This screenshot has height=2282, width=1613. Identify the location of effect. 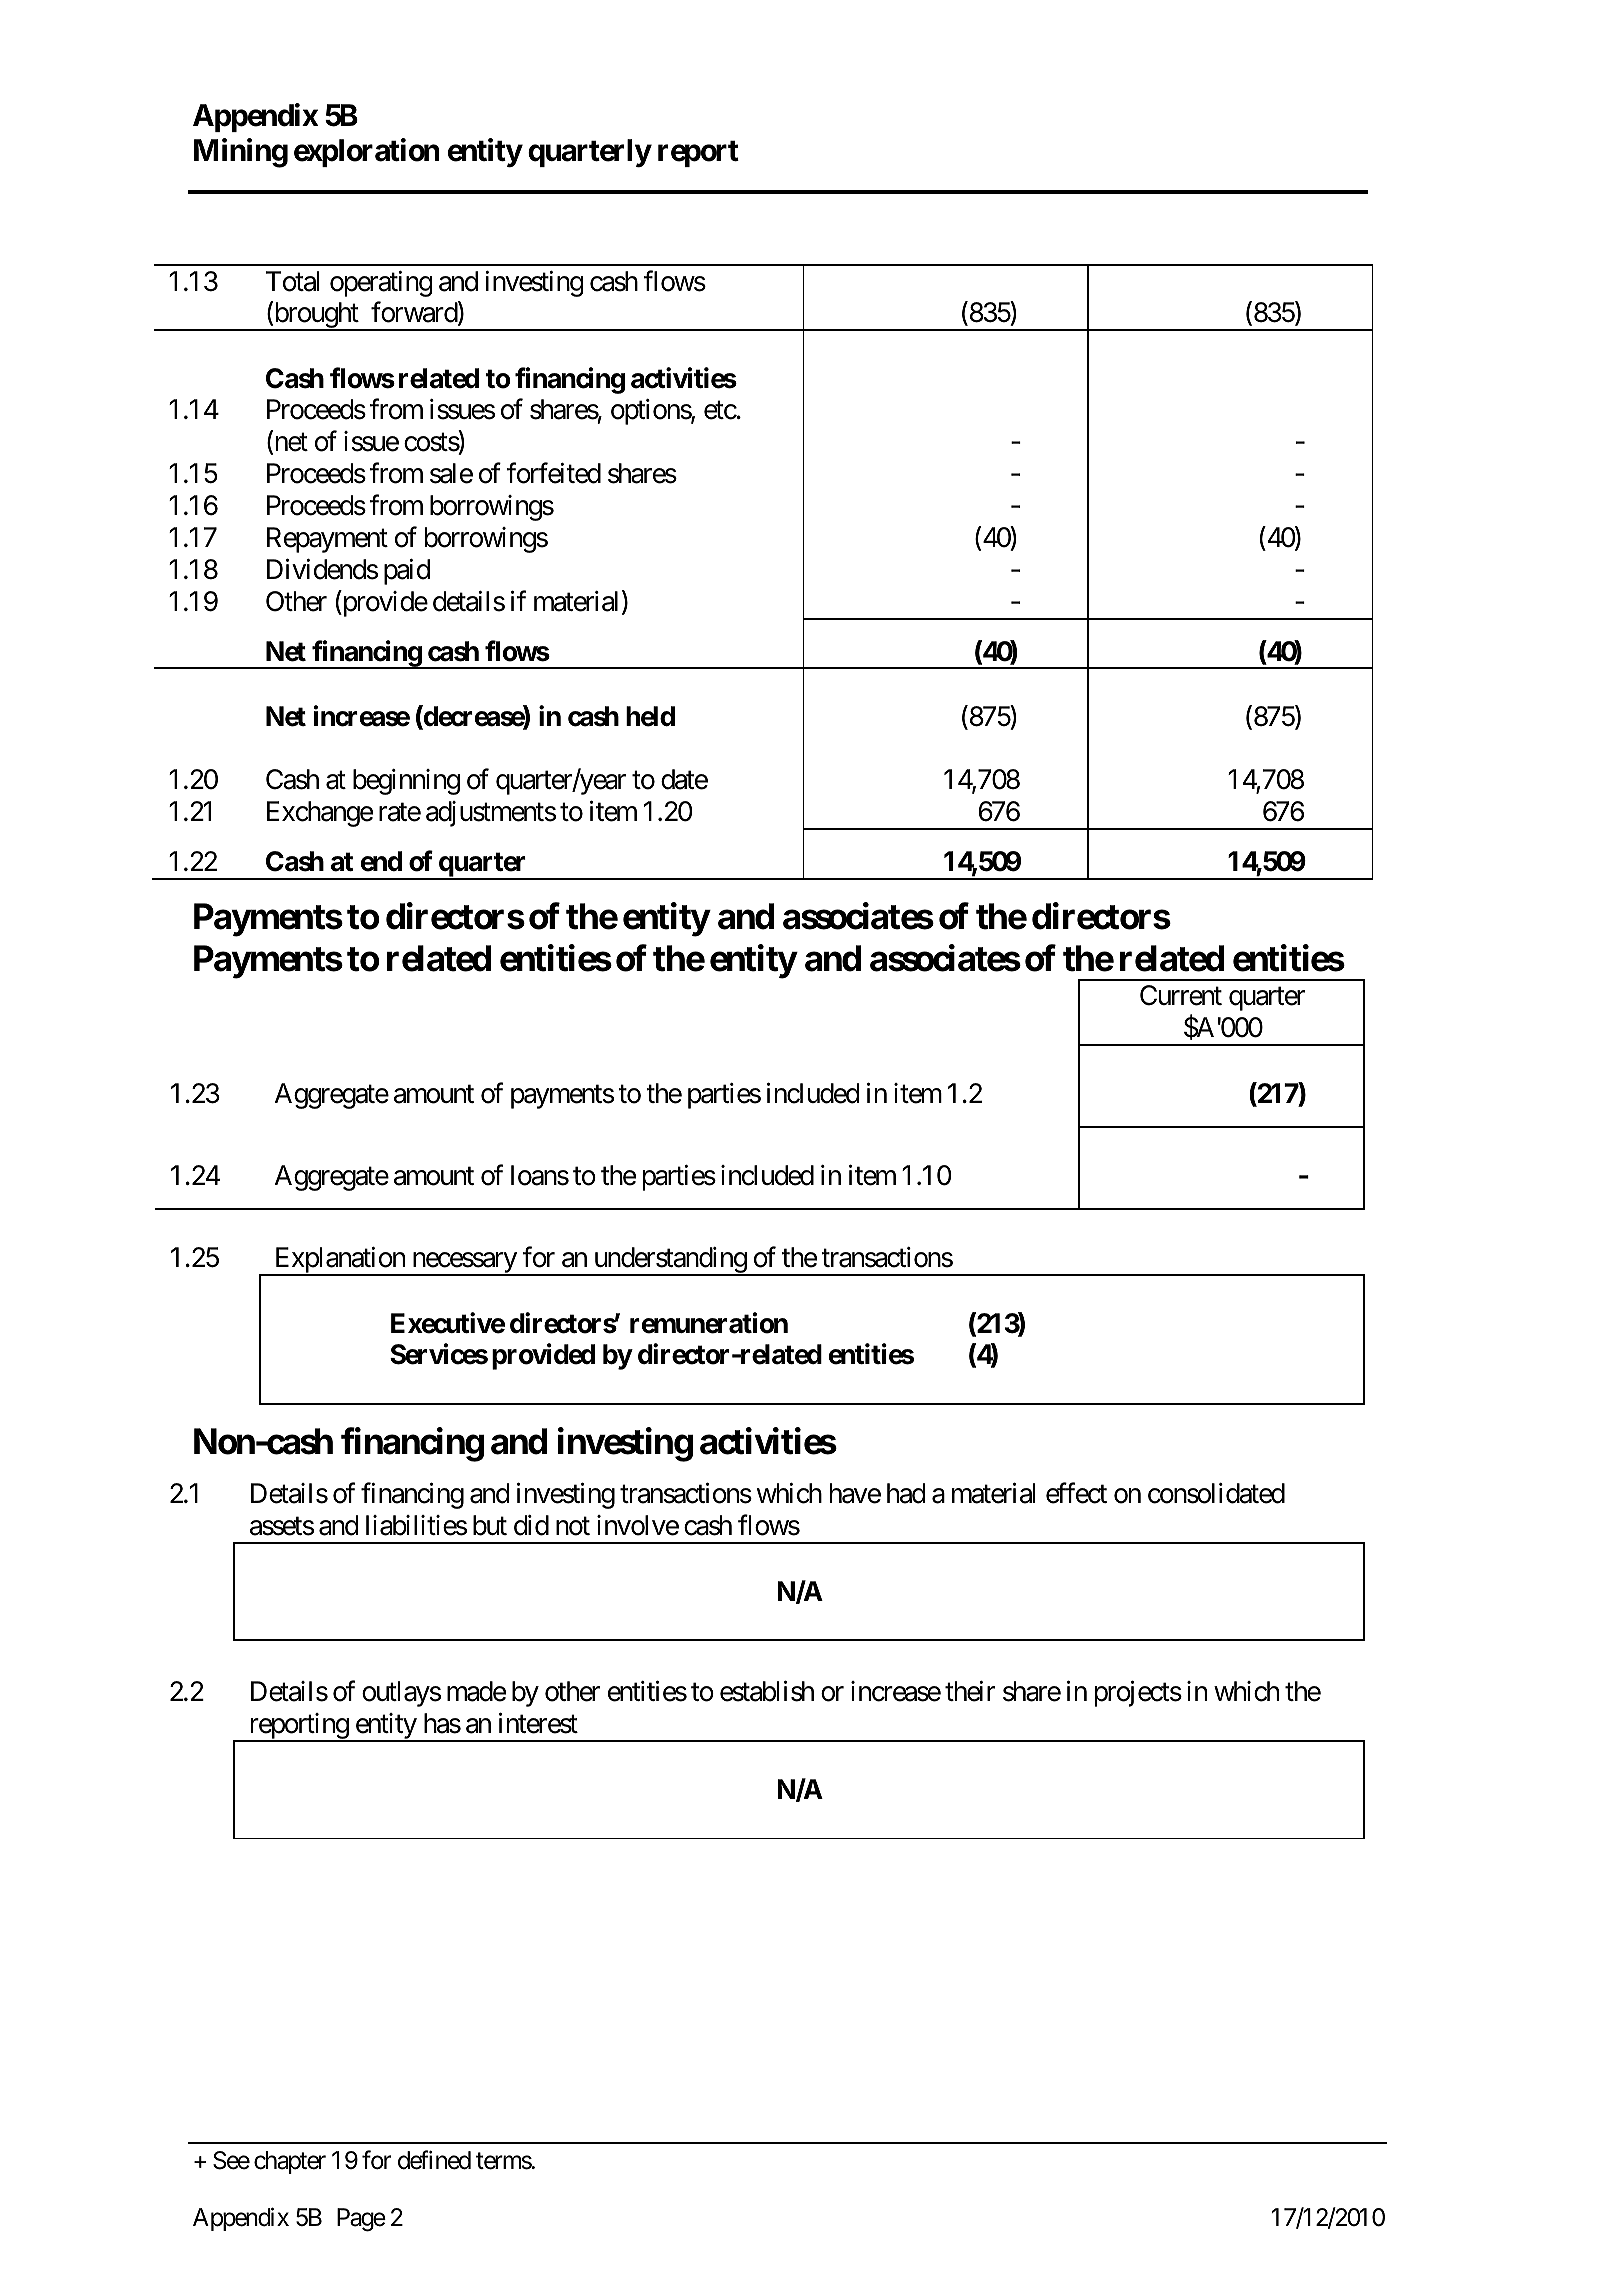
(1076, 1493).
